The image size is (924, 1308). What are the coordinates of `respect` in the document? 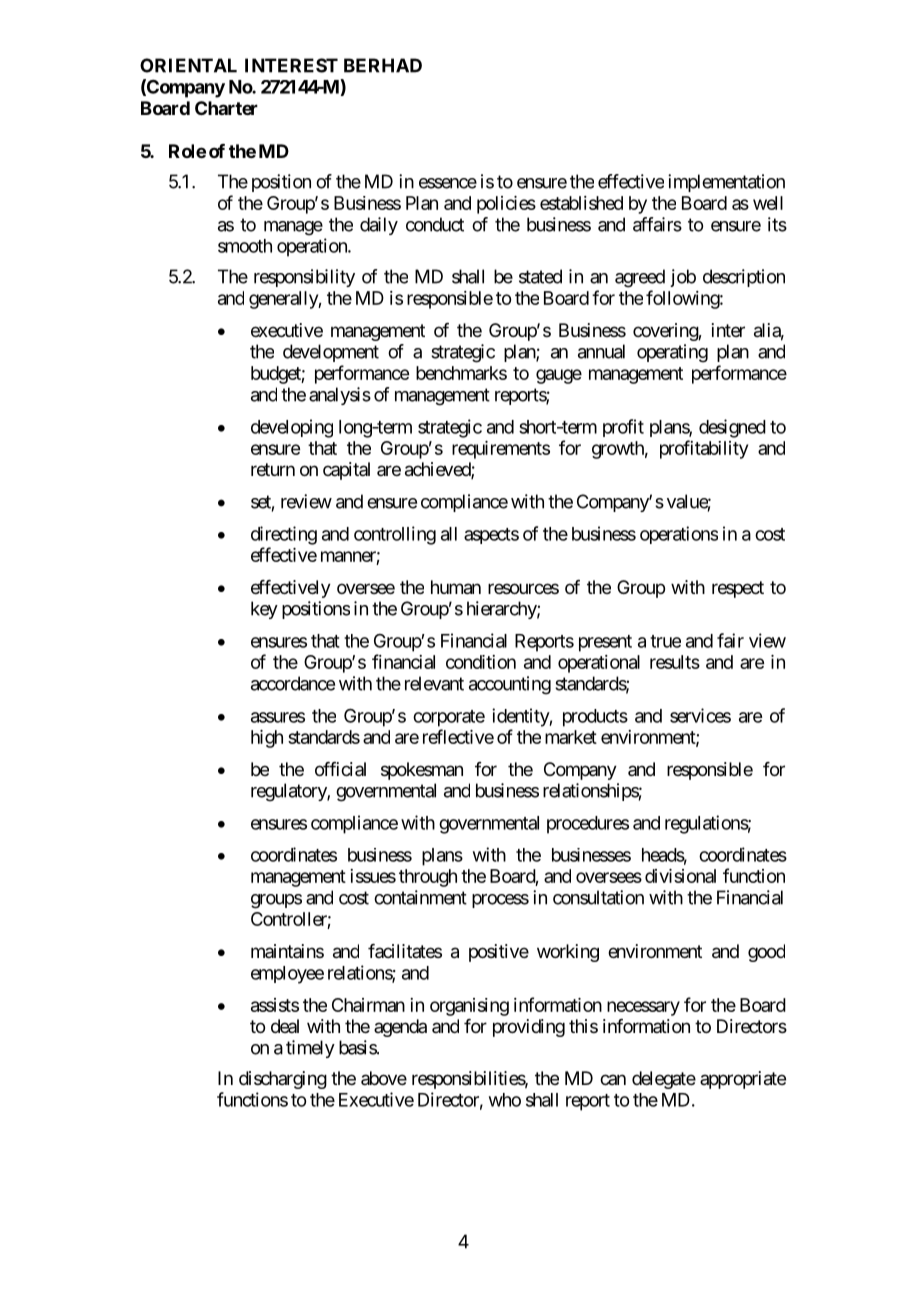 It's located at (738, 589).
